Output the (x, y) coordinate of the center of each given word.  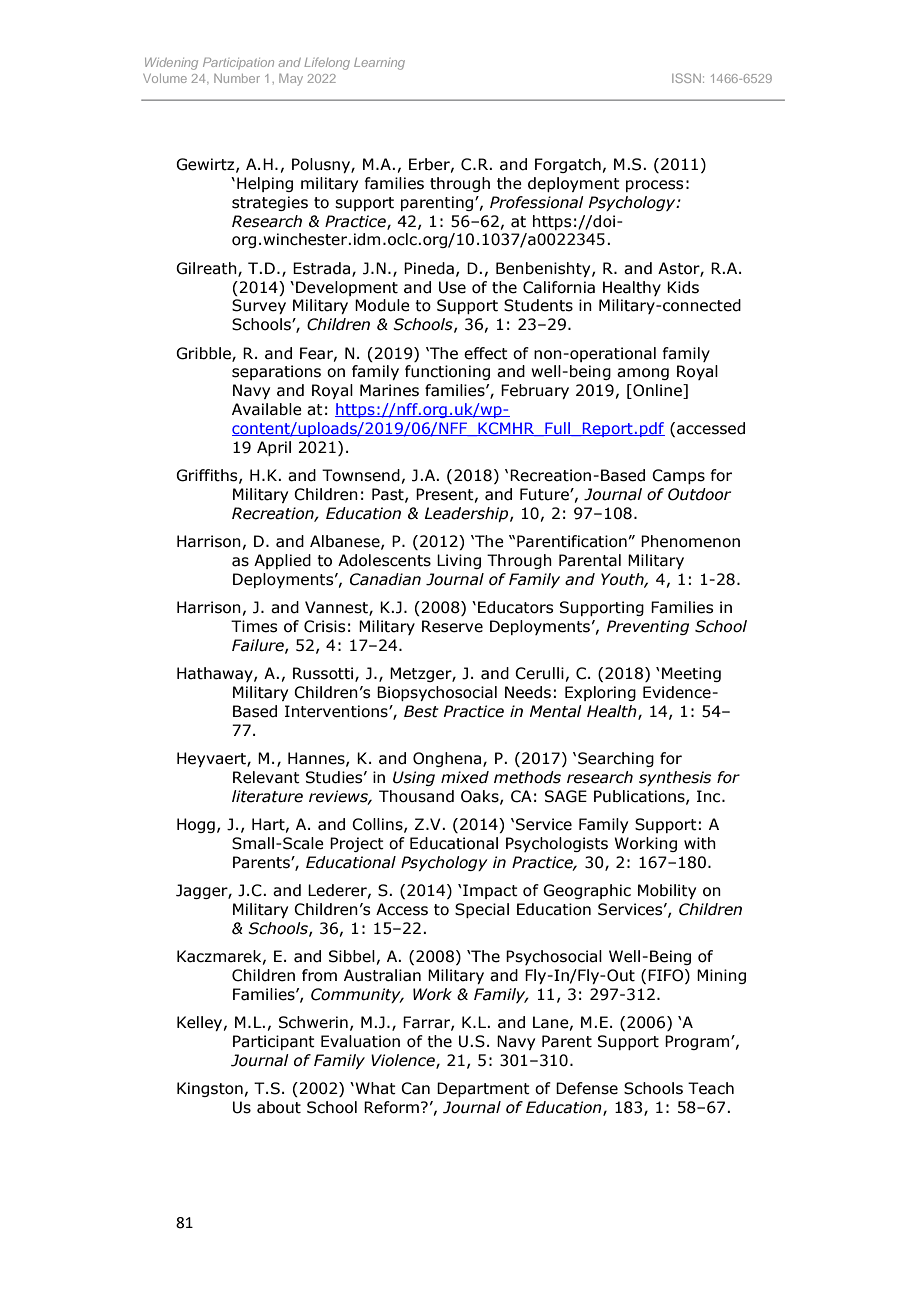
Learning (379, 64)
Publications (640, 797)
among (643, 374)
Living (459, 561)
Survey (259, 306)
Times (254, 626)
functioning (447, 372)
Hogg (196, 825)
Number (237, 78)
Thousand (416, 796)
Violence (404, 1061)
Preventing (648, 627)
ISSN (686, 78)
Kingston (210, 1089)
